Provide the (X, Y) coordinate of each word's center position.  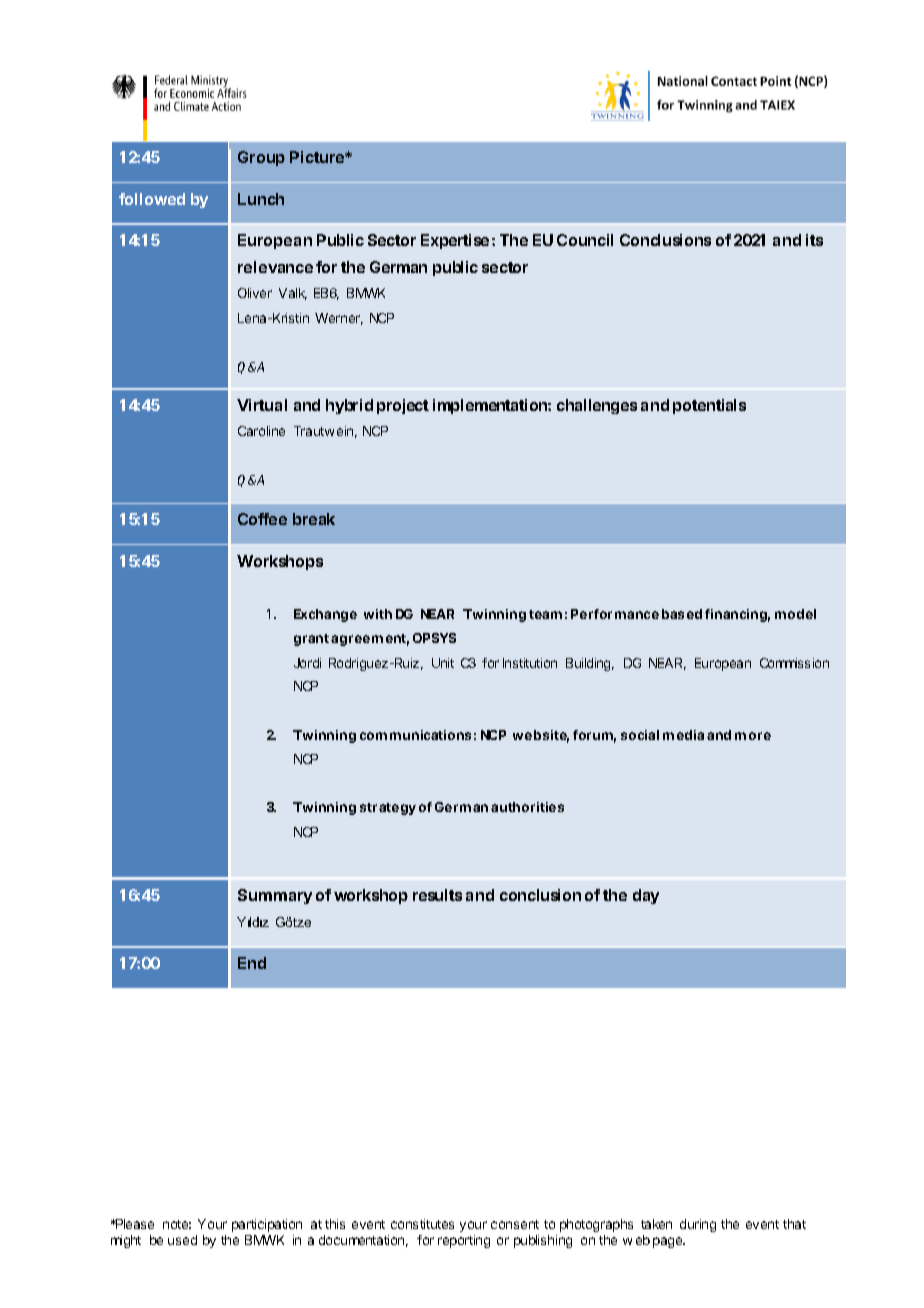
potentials (709, 406)
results (437, 895)
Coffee (262, 519)
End (252, 963)
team (545, 614)
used (182, 1240)
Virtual (262, 405)
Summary (275, 896)
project (403, 406)
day (646, 896)
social (640, 735)
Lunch (261, 199)
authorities (527, 807)
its (814, 240)
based (682, 614)
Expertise (455, 241)
